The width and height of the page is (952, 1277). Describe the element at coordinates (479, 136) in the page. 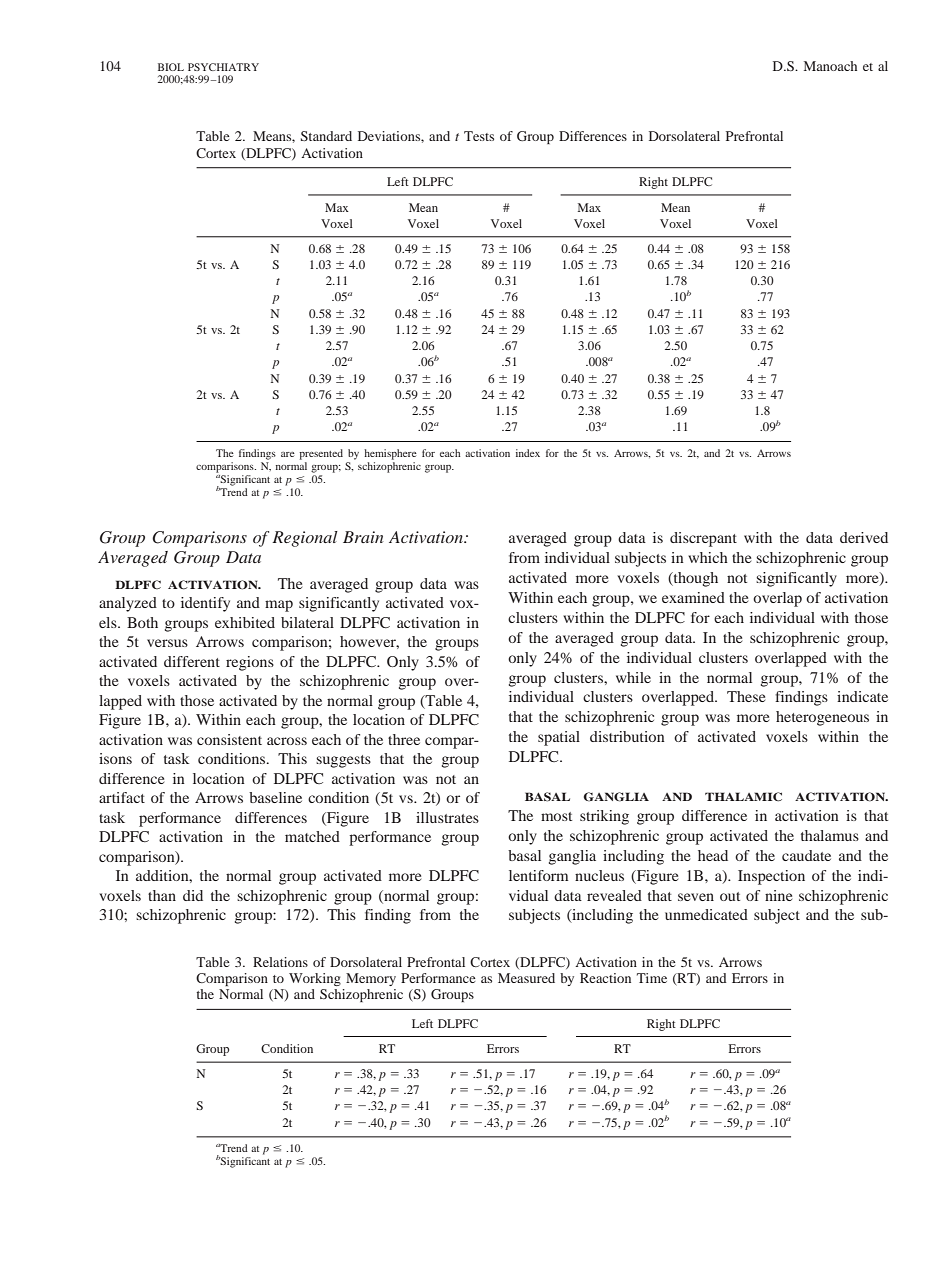

I see `Tests` at that location.
